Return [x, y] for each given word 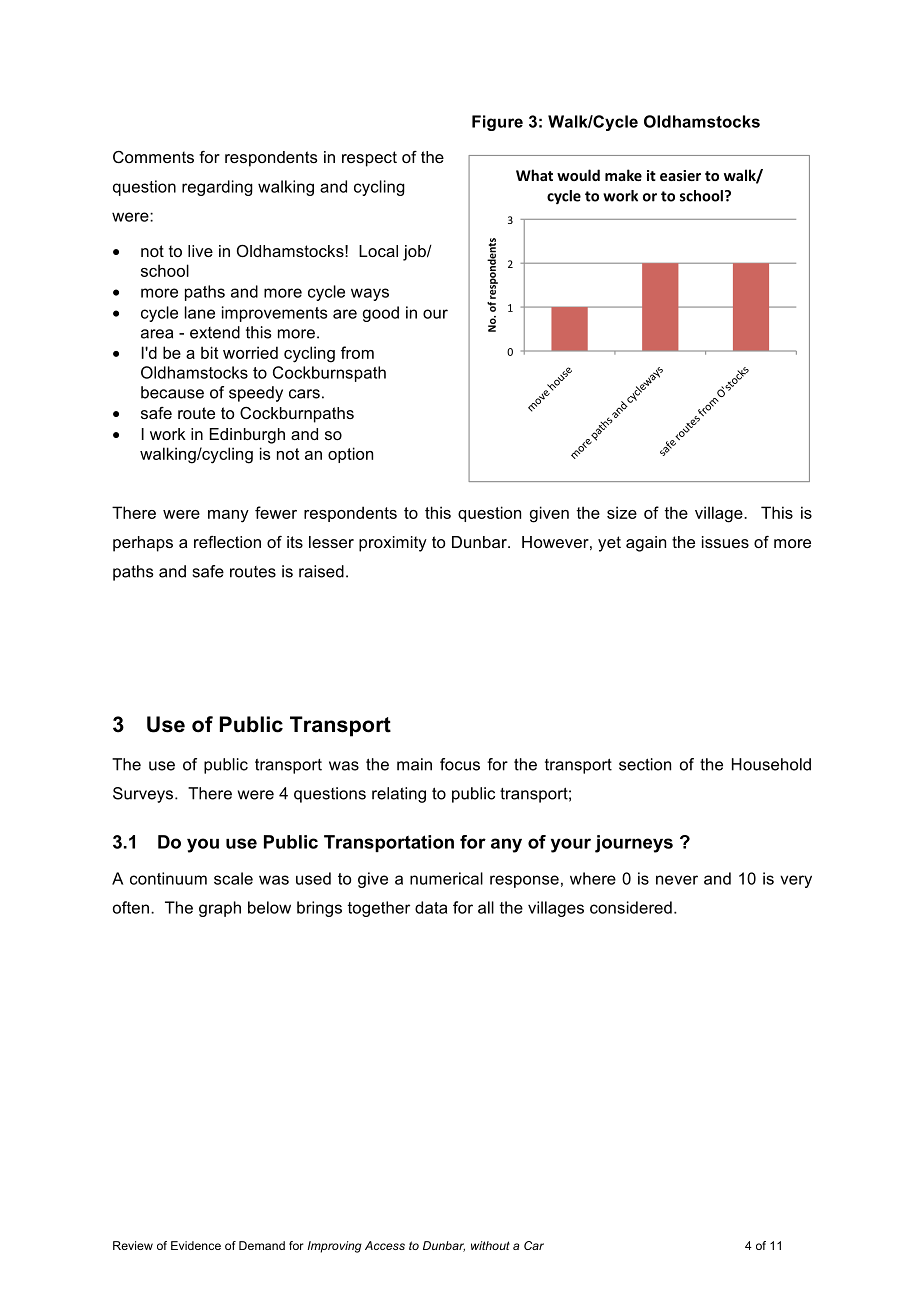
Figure [497, 123]
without [490, 1245]
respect [369, 159]
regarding [217, 188]
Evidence [196, 1245]
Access [385, 1245]
